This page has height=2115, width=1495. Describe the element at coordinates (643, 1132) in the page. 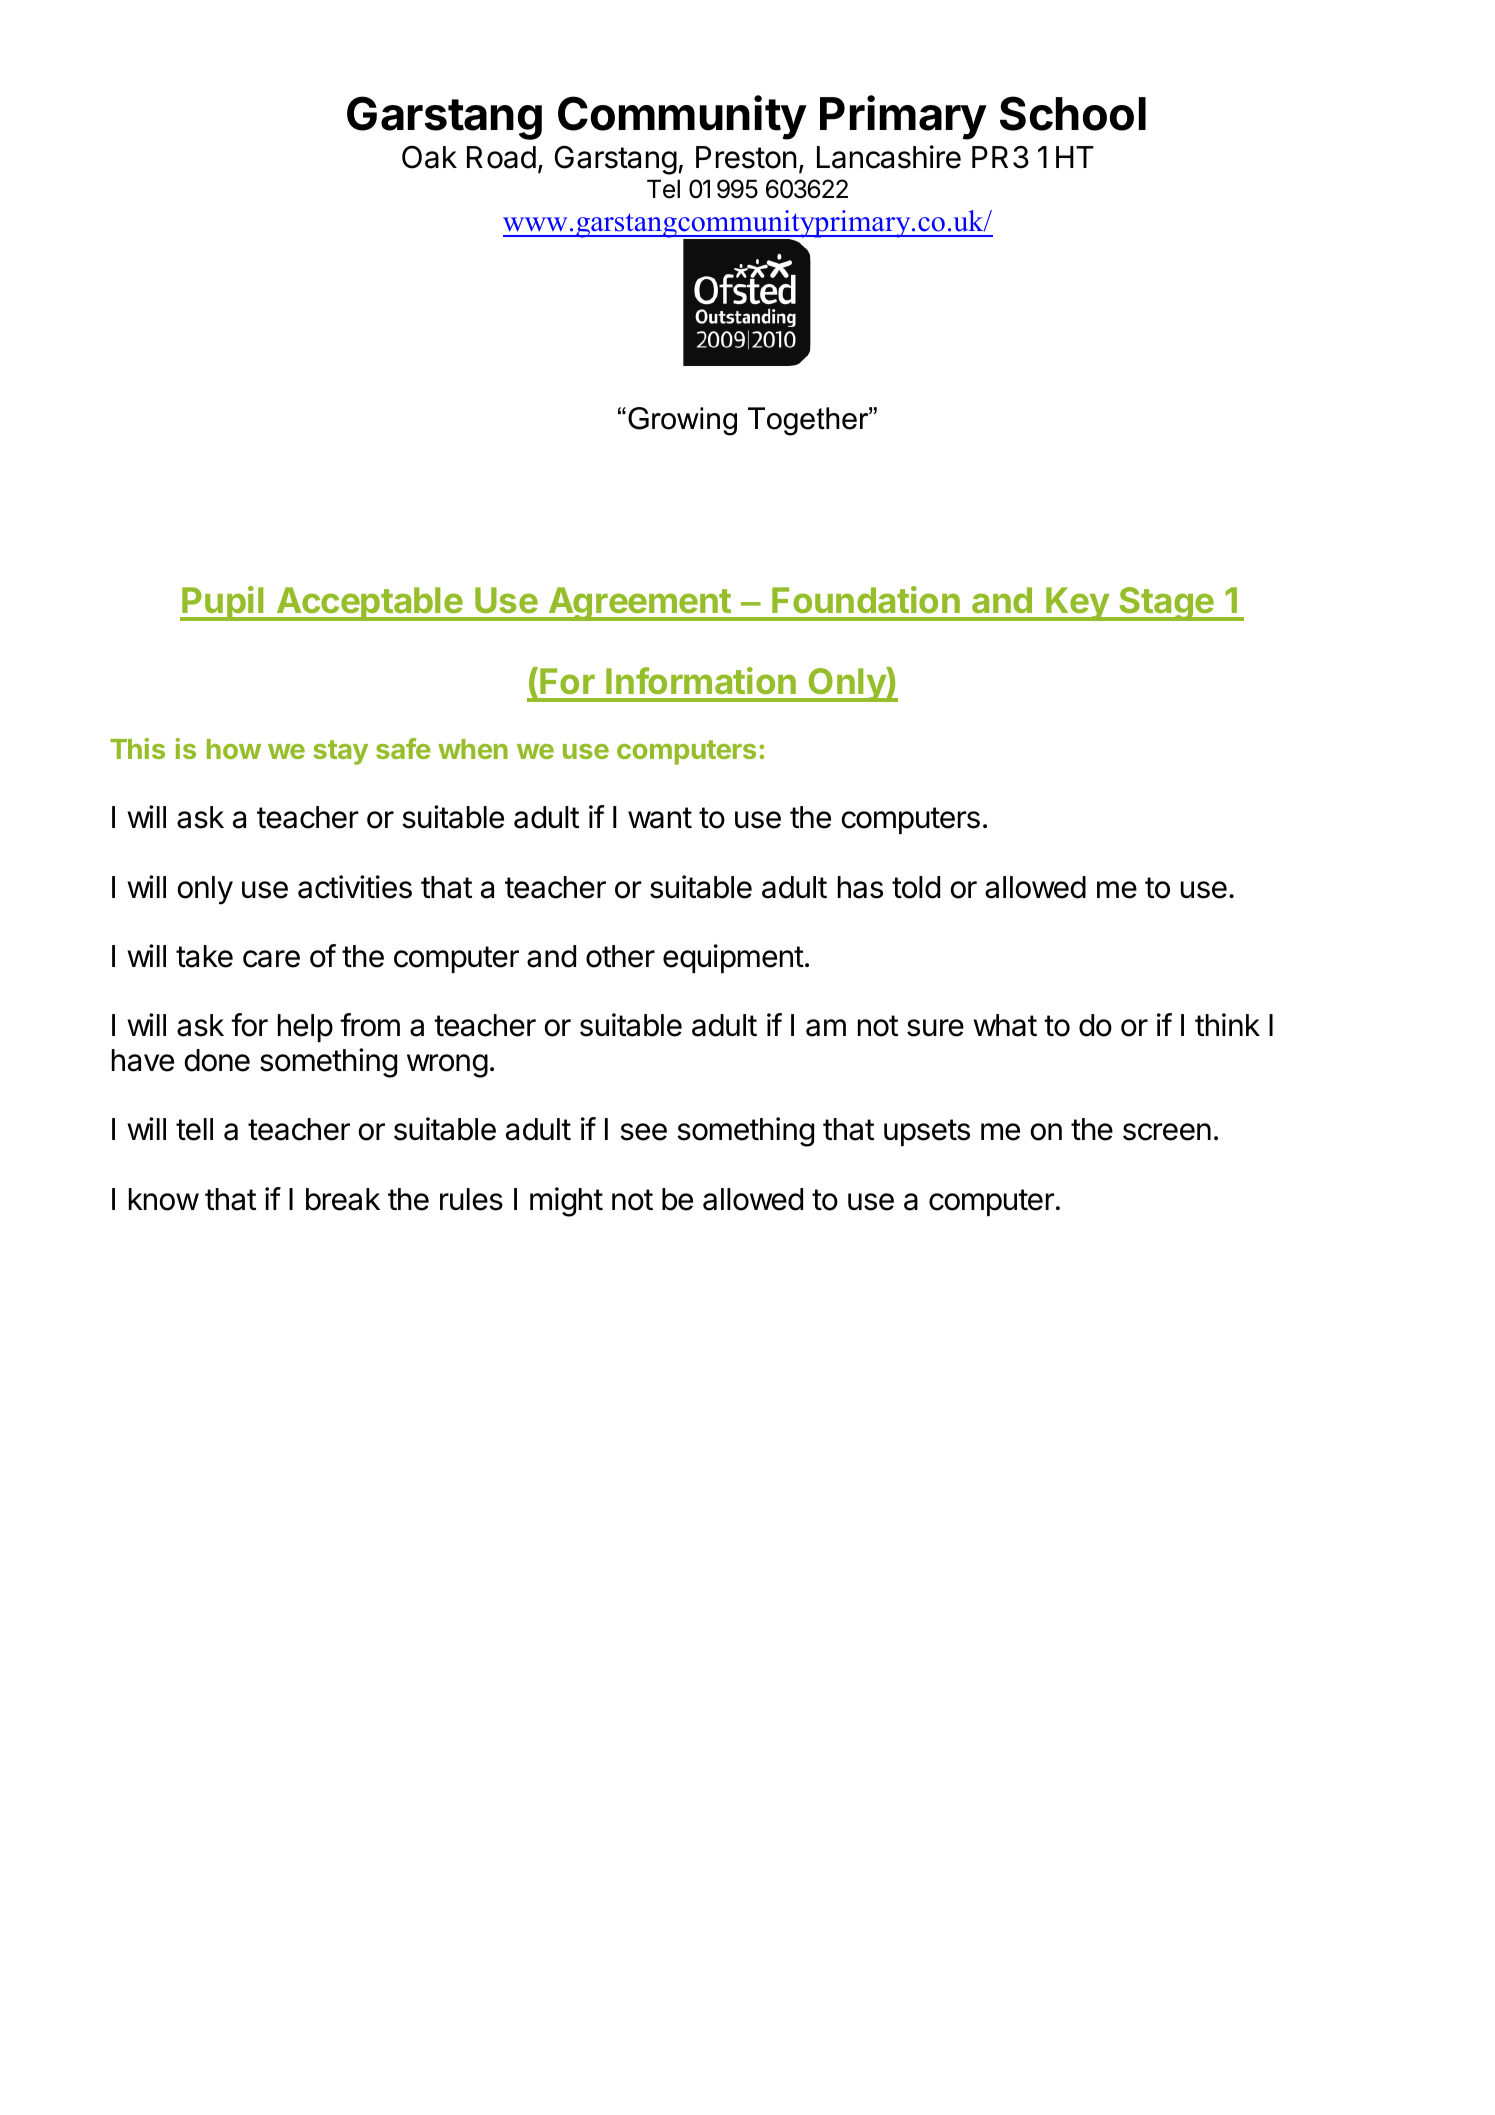

I see `see` at that location.
